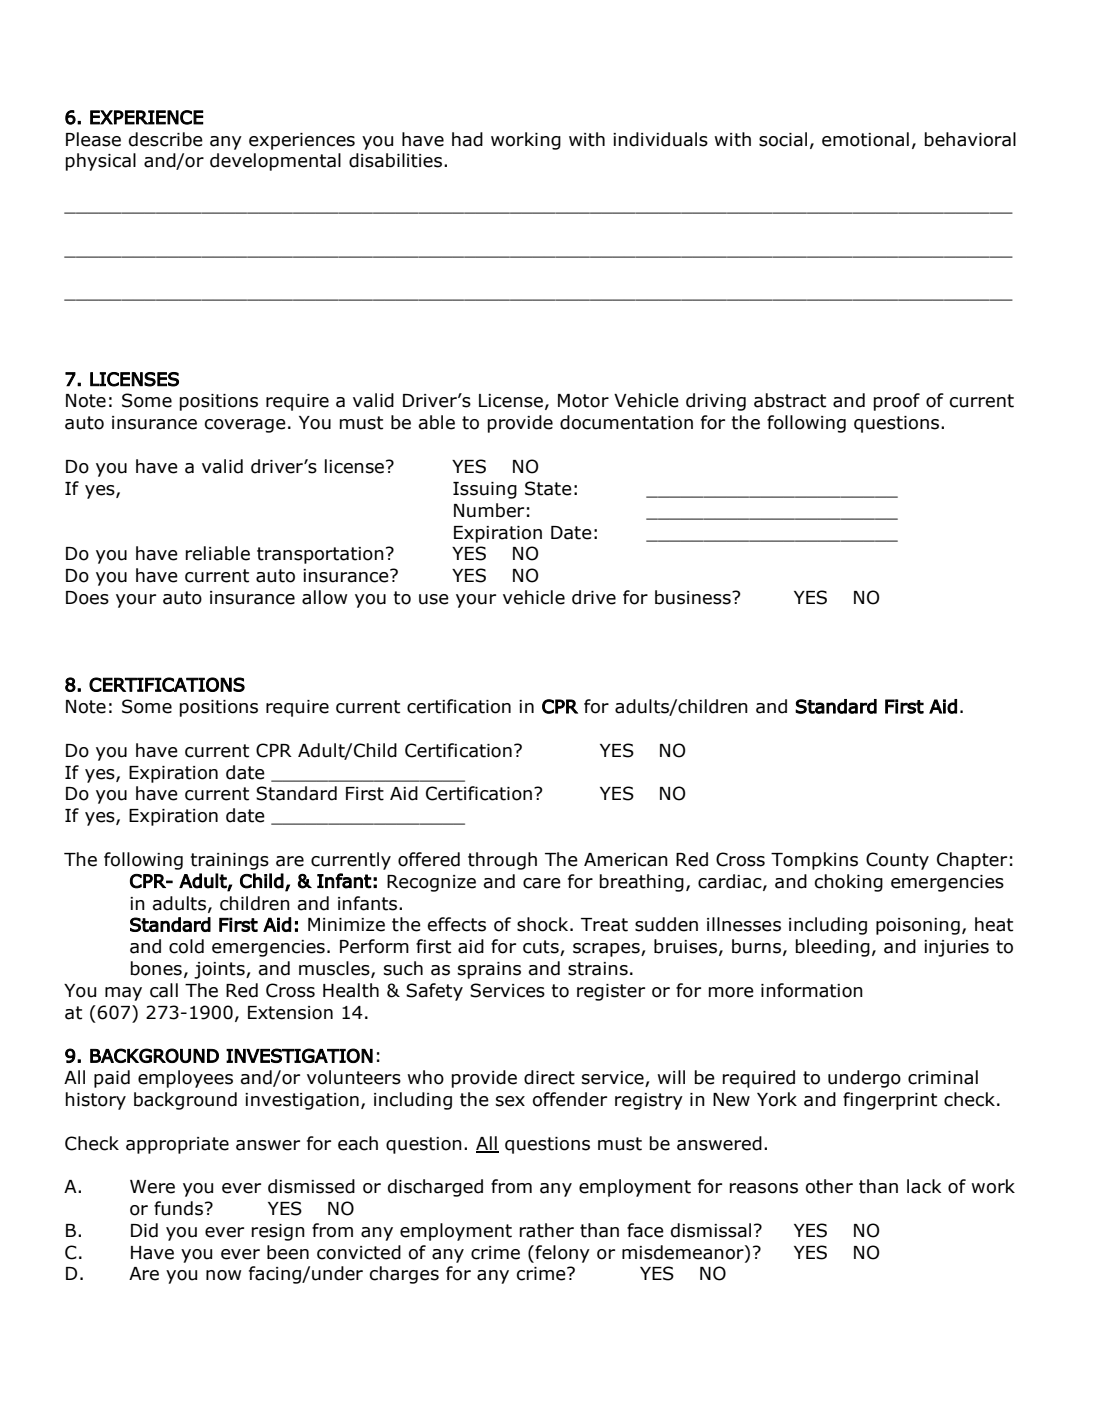 The height and width of the screenshot is (1422, 1099). Describe the element at coordinates (245, 426) in the screenshot. I see `coverage` at that location.
